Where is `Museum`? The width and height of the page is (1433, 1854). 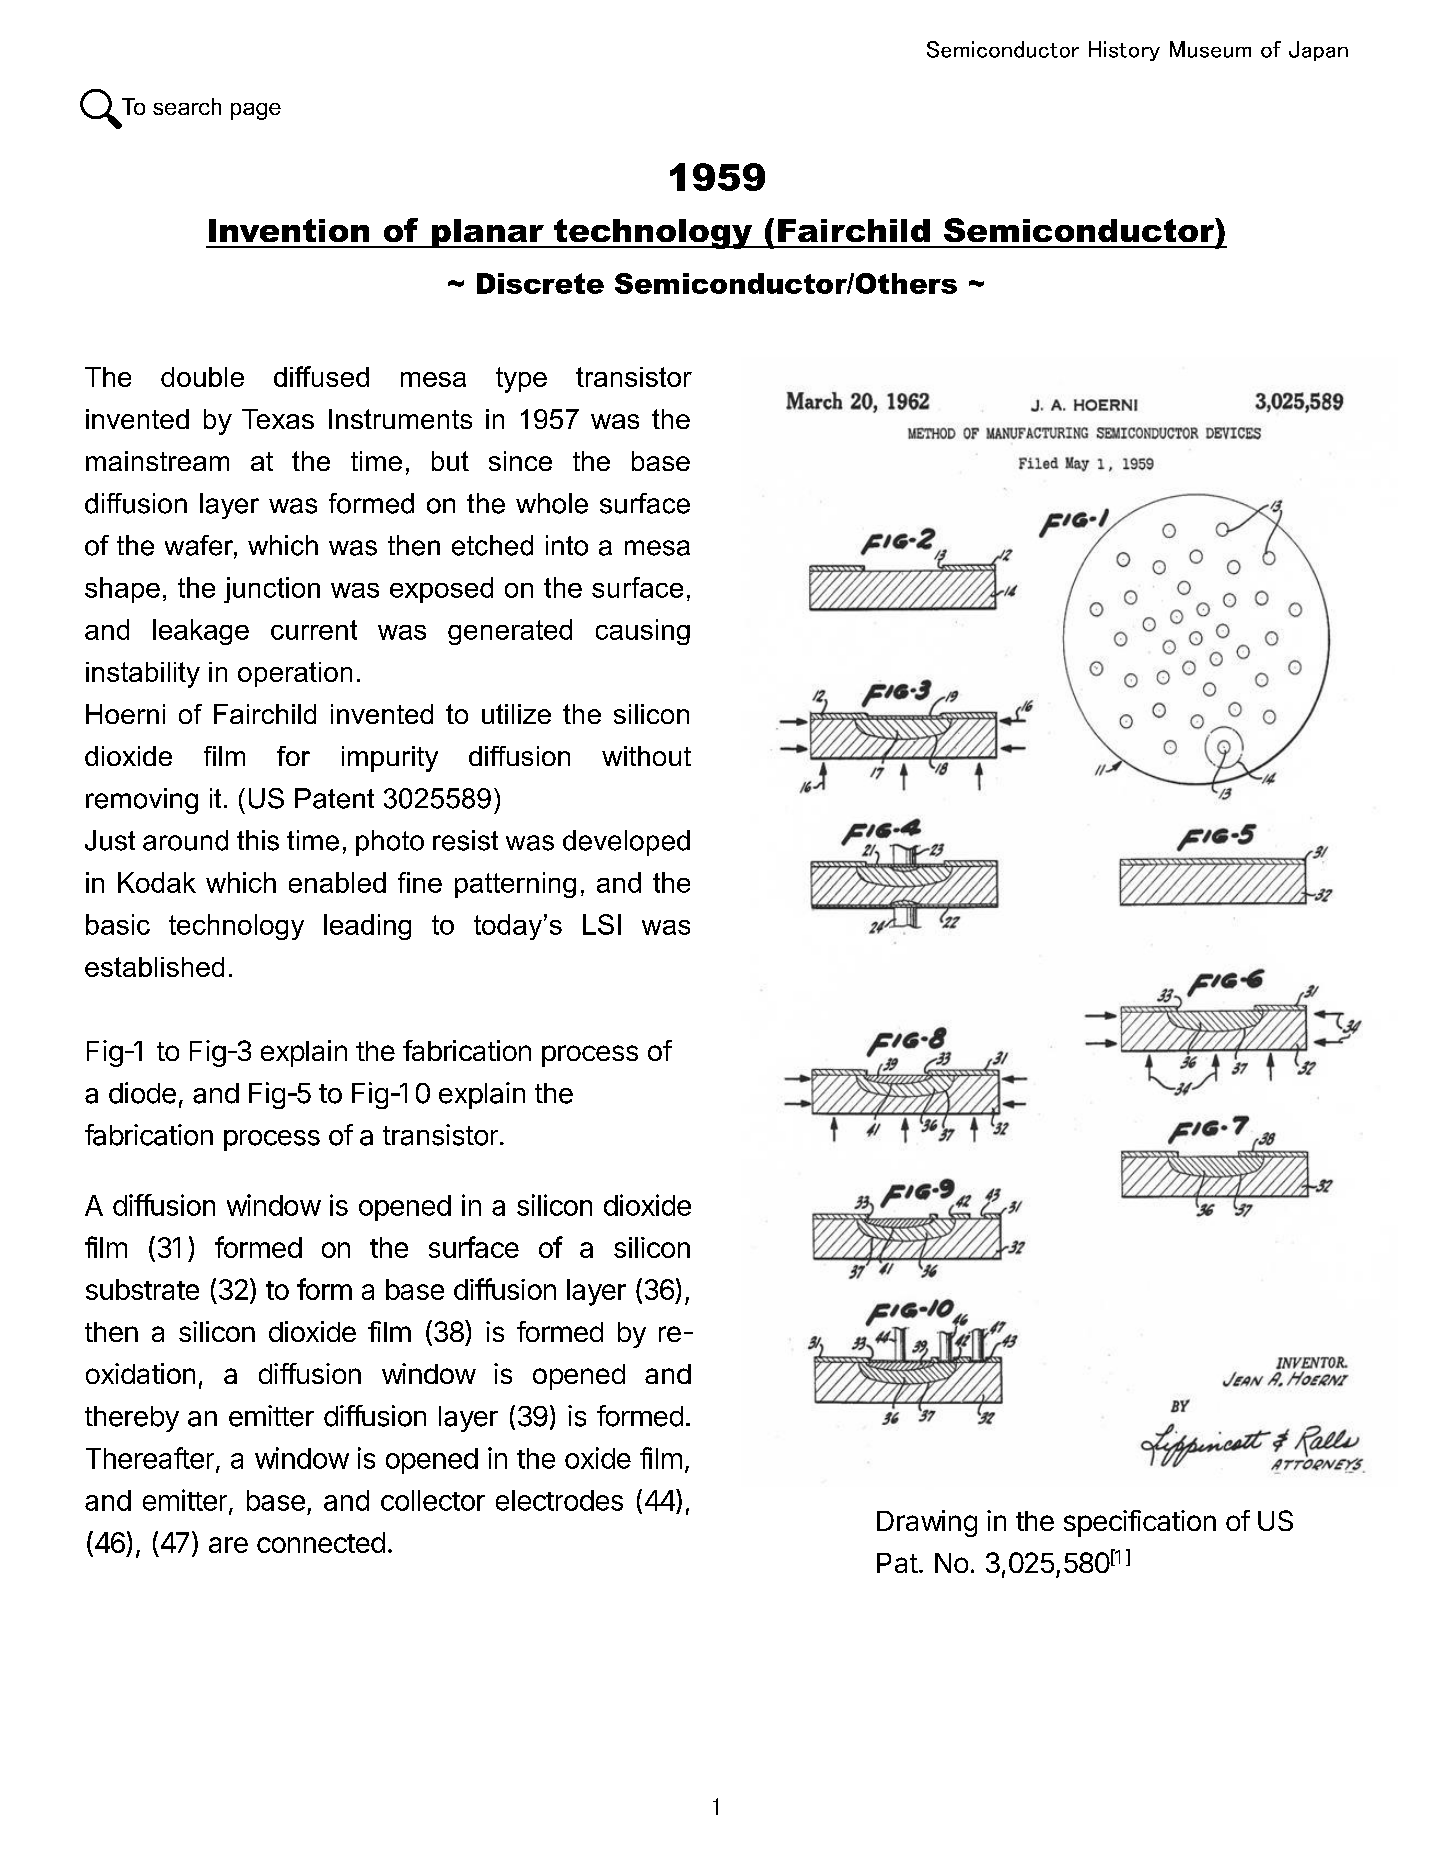
Museum is located at coordinates (1210, 49).
